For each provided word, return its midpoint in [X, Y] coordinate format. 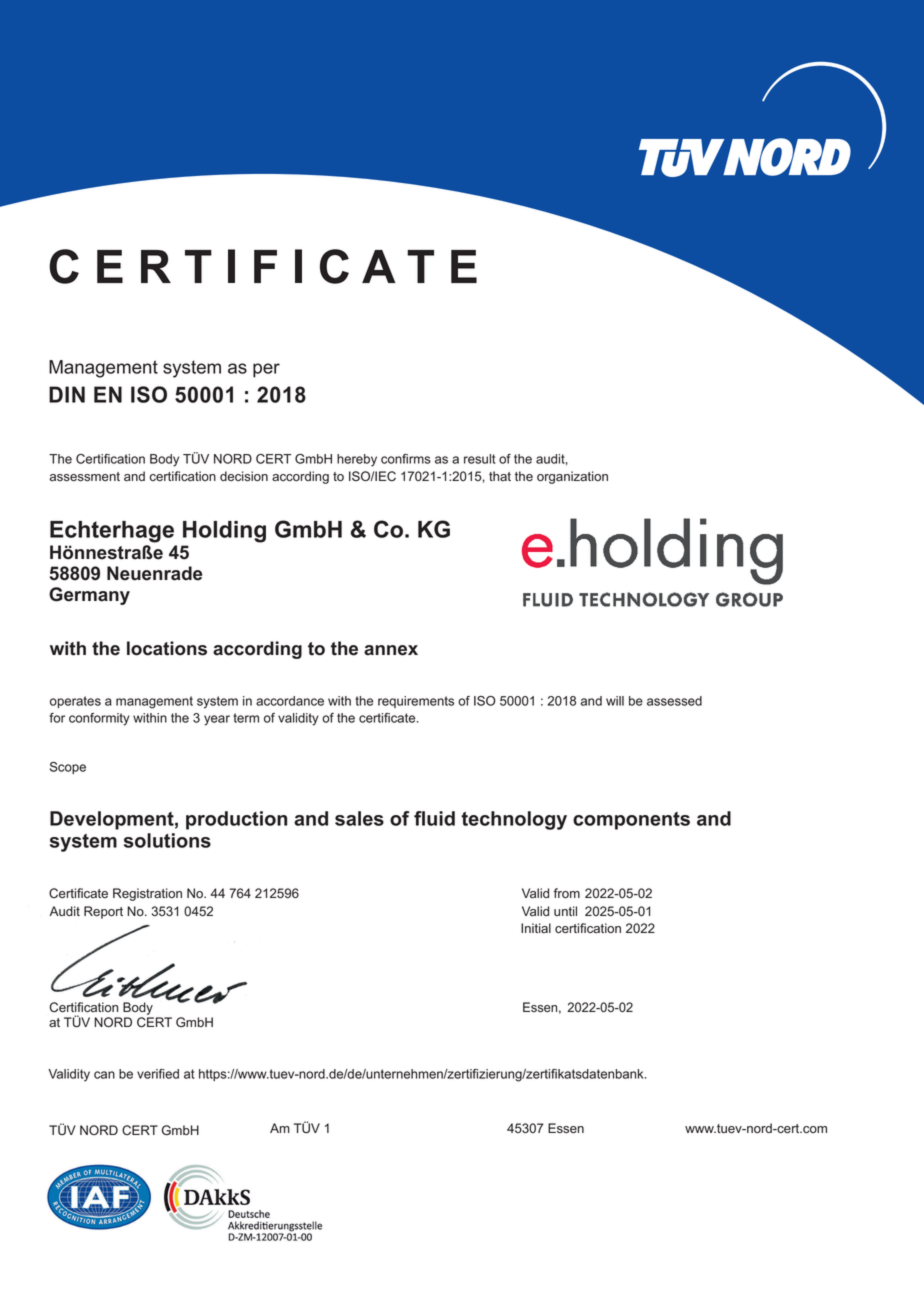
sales [359, 818]
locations [167, 648]
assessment [85, 477]
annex [391, 650]
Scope [68, 768]
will [615, 701]
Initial [536, 928]
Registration [147, 894]
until [565, 911]
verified [158, 1074]
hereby [357, 460]
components [631, 821]
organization [572, 477]
